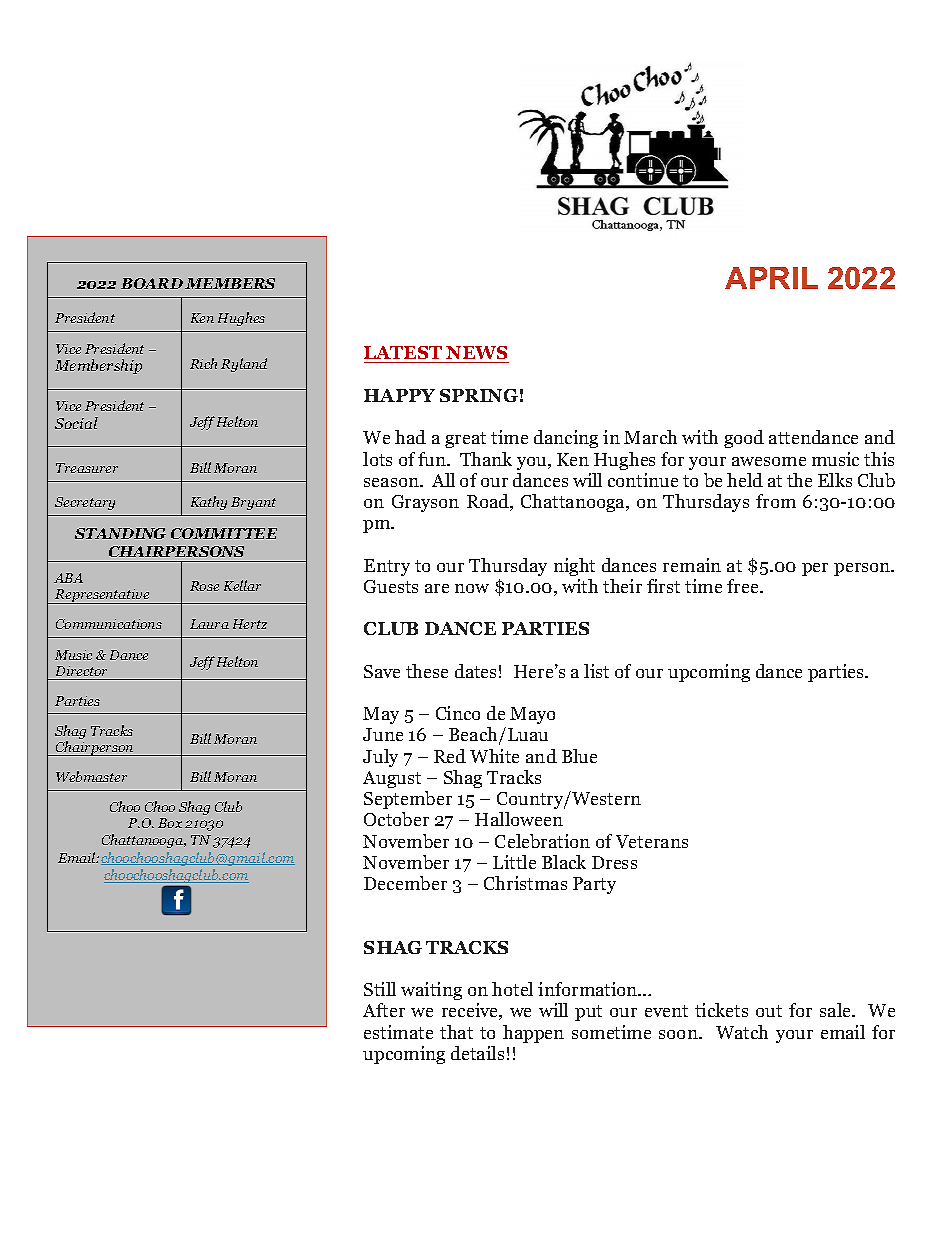 This screenshot has height=1233, width=952. I want to click on APRIL, so click(771, 278).
